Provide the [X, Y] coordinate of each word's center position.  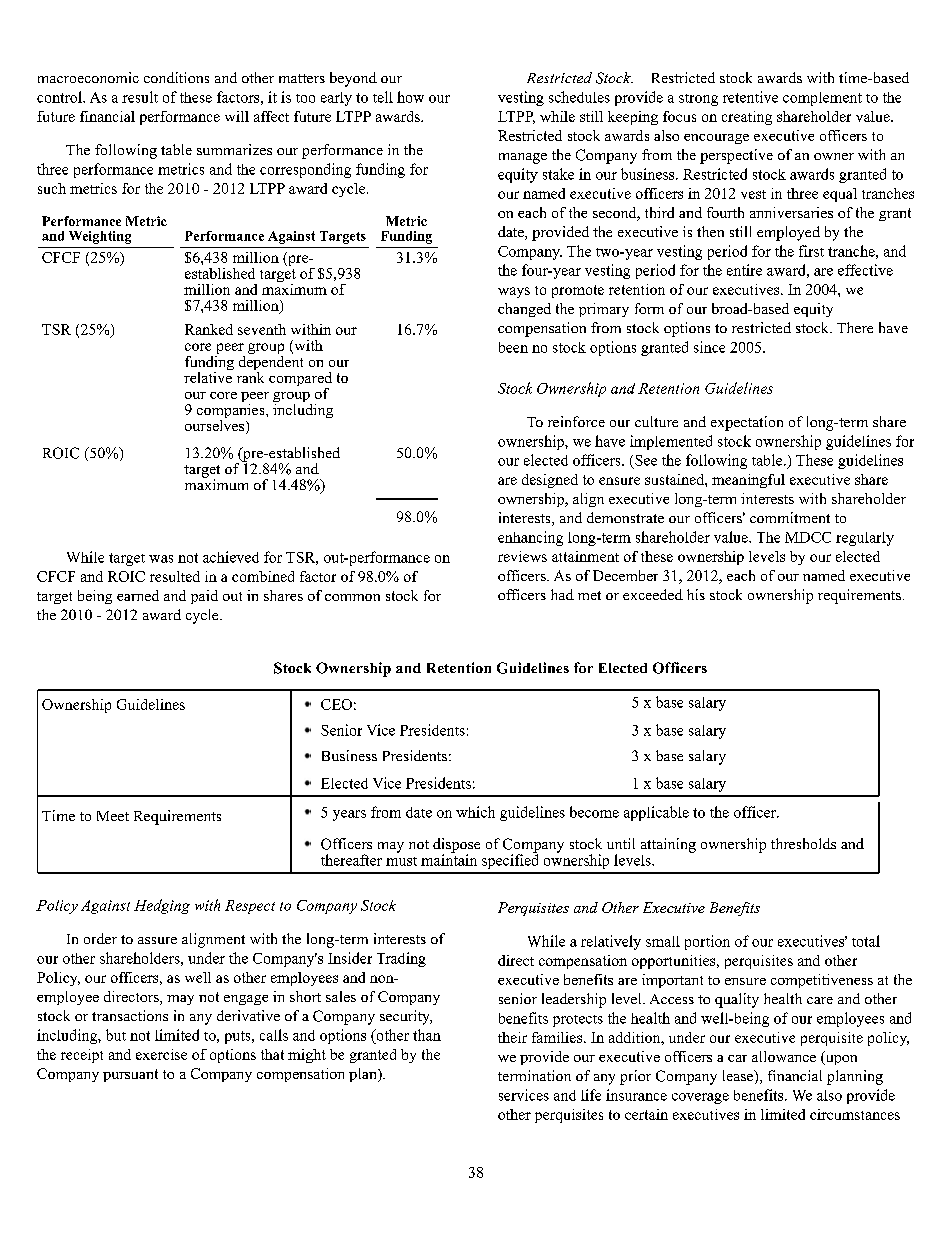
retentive [750, 97]
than [427, 1035]
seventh [262, 329]
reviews [522, 556]
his [696, 594]
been [513, 347]
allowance [784, 1056]
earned [138, 595]
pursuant [130, 1075]
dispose [456, 846]
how [410, 97]
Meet [113, 816]
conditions [176, 77]
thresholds [803, 843]
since [709, 347]
